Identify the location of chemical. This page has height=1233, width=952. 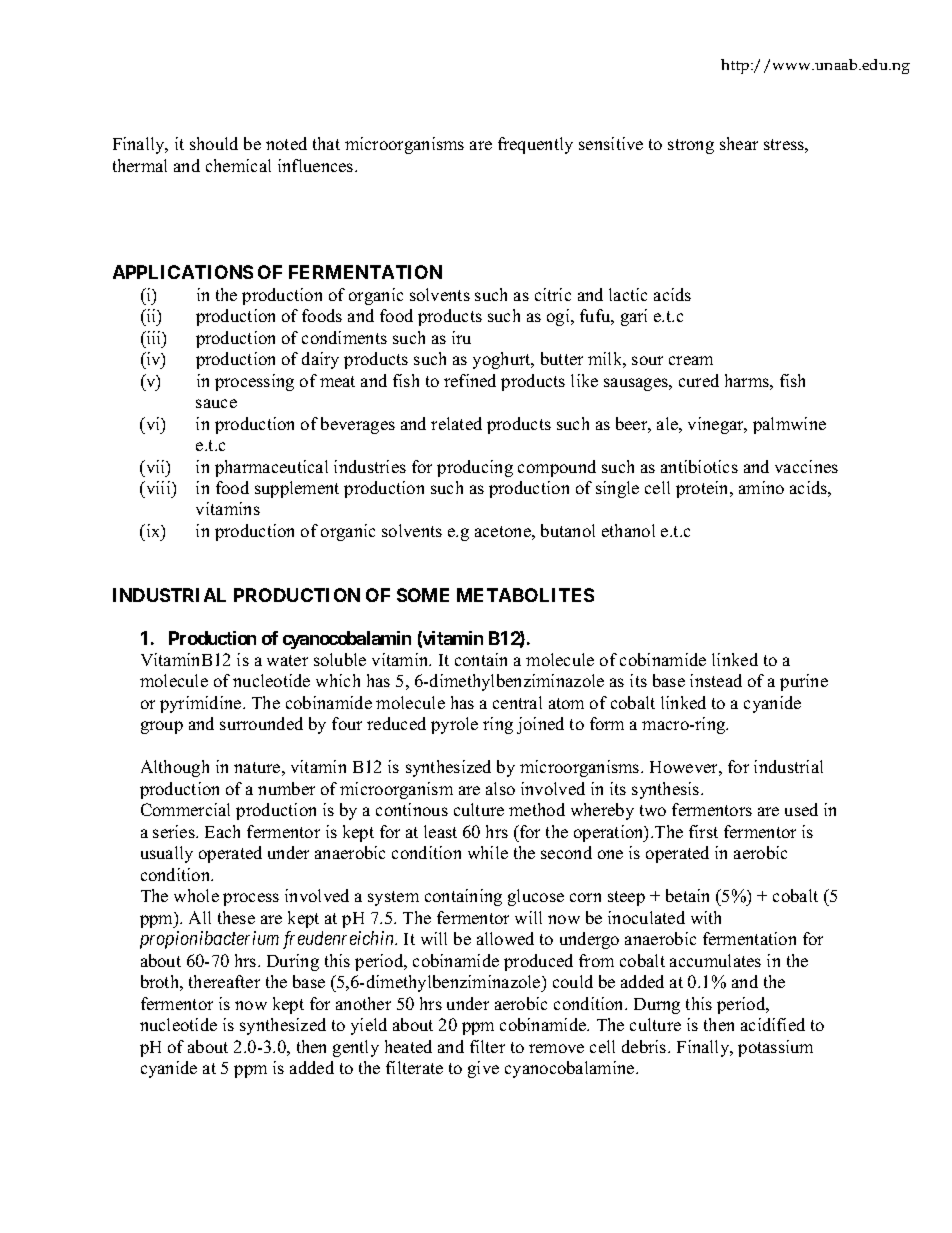
(238, 165).
